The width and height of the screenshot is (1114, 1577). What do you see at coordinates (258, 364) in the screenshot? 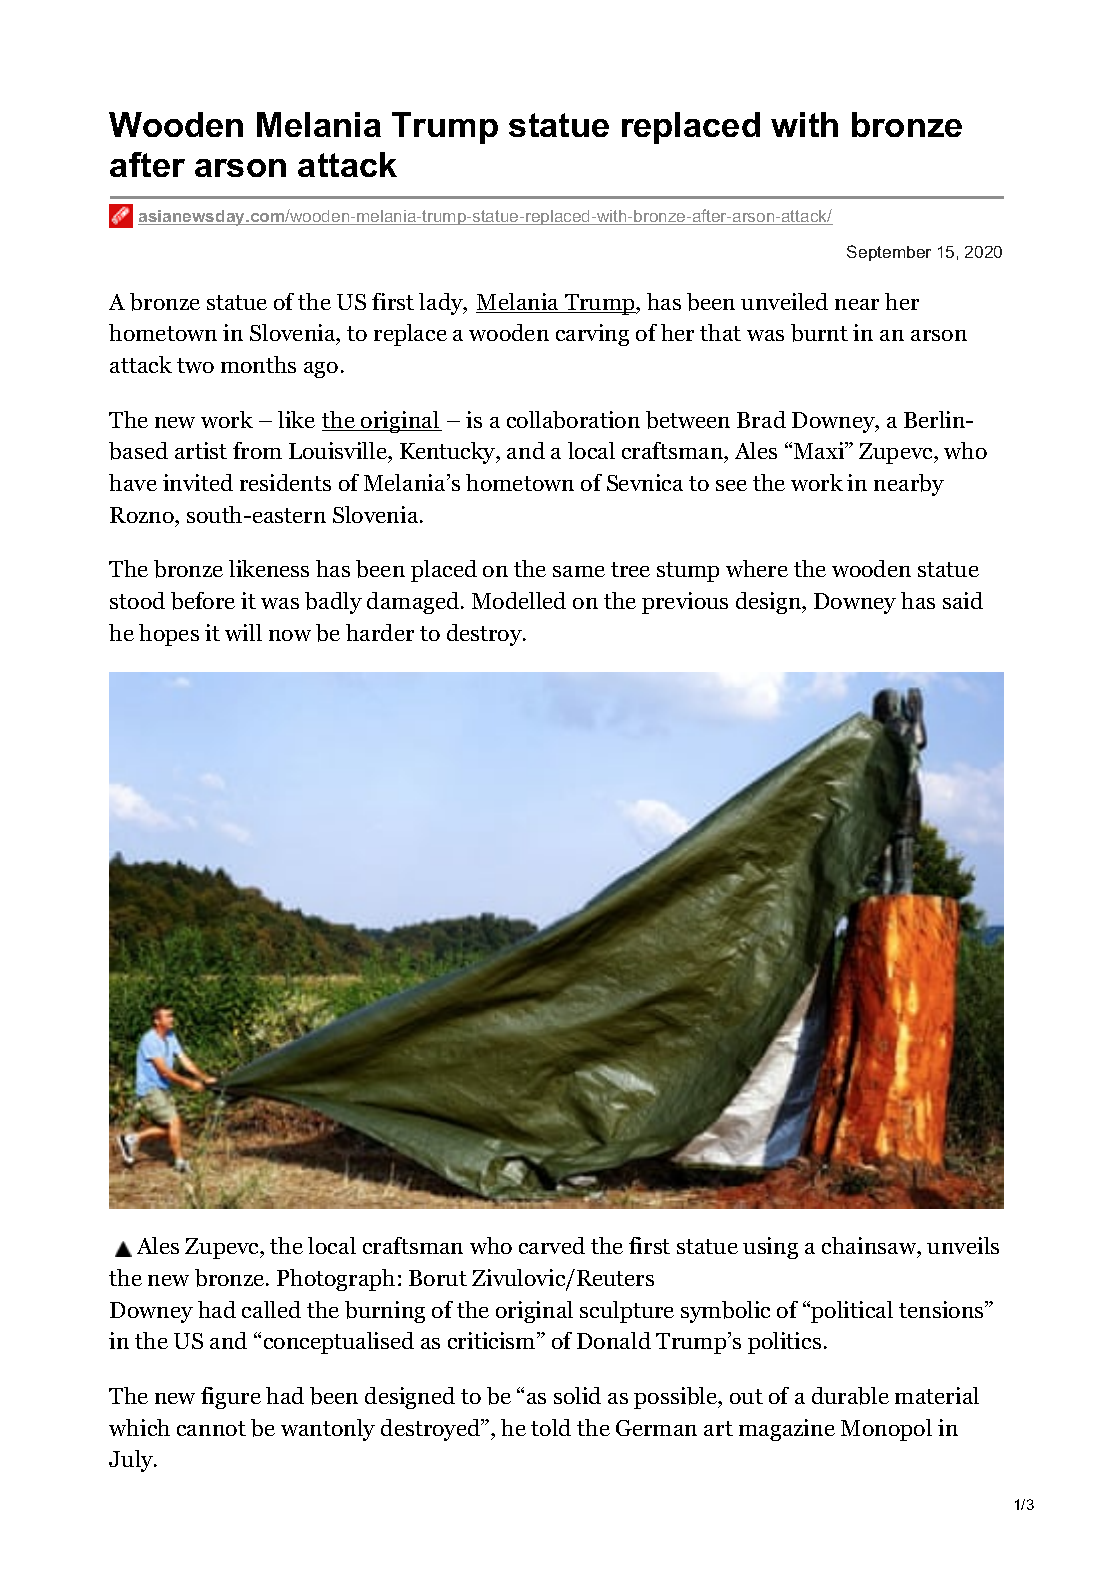
I see `months` at bounding box center [258, 364].
